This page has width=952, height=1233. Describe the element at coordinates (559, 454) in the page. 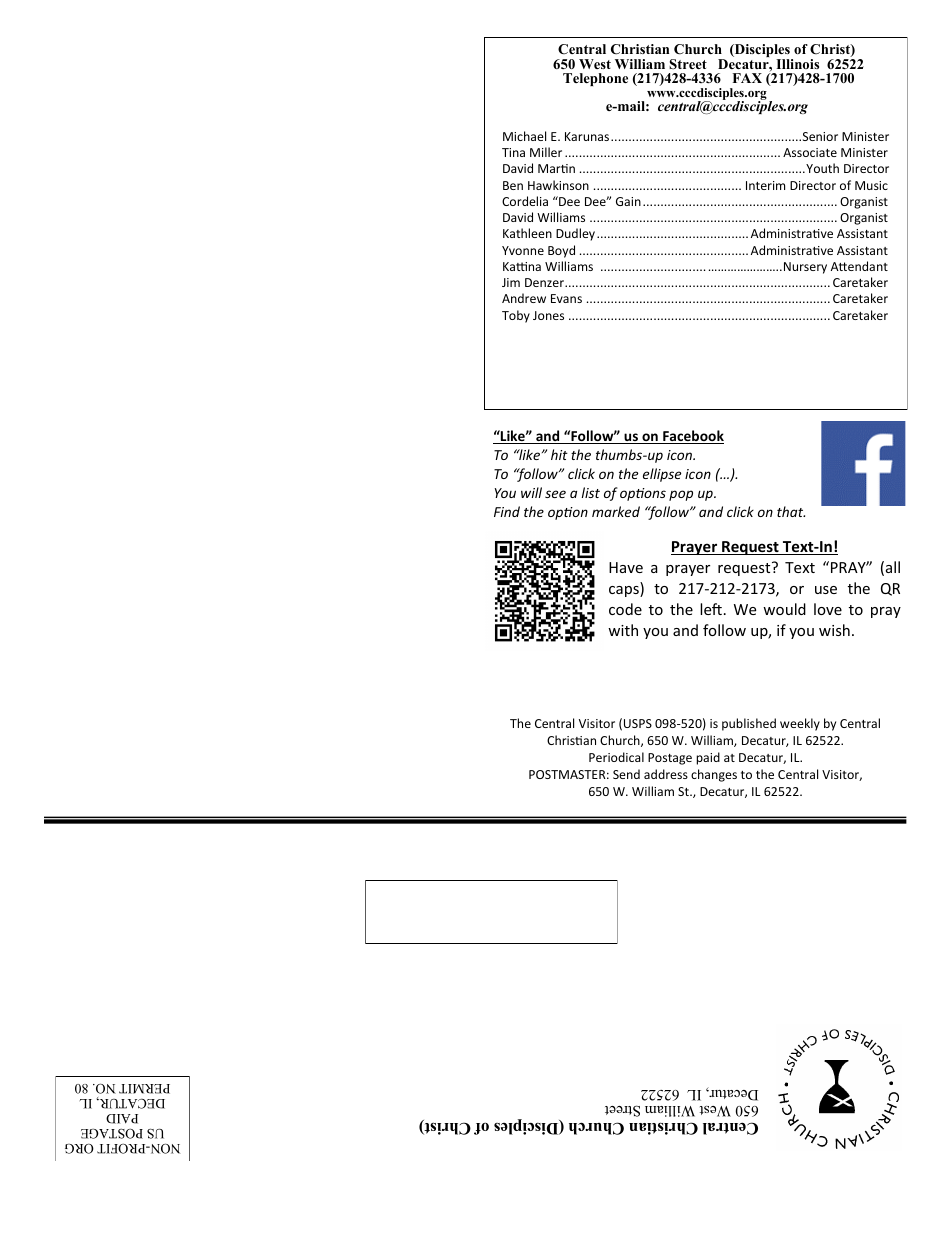

I see `hit` at that location.
